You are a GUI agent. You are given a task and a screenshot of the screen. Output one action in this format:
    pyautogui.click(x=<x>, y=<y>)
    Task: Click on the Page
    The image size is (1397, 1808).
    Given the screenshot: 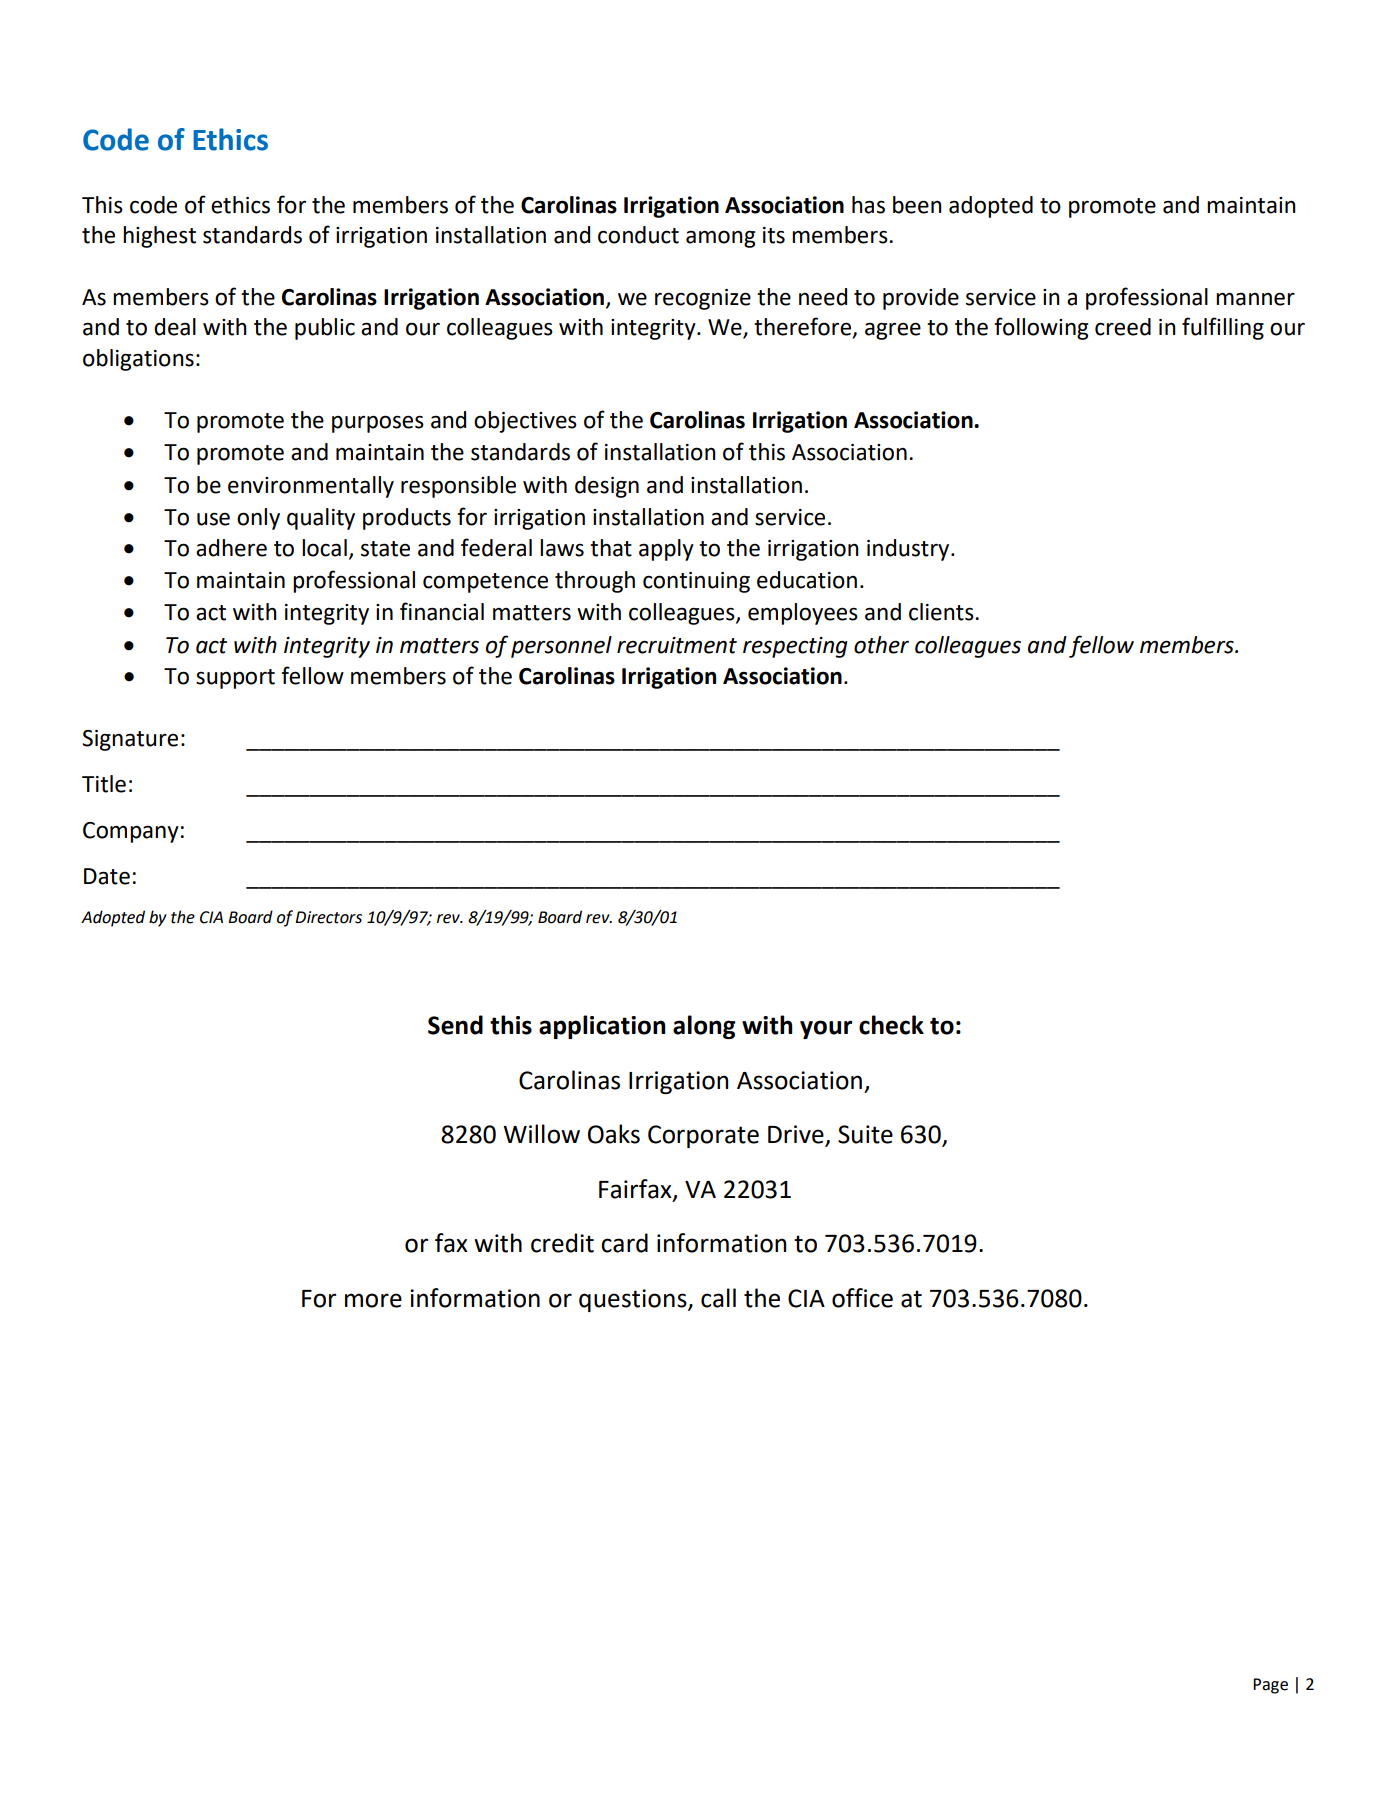 What is the action you would take?
    pyautogui.click(x=1270, y=1686)
